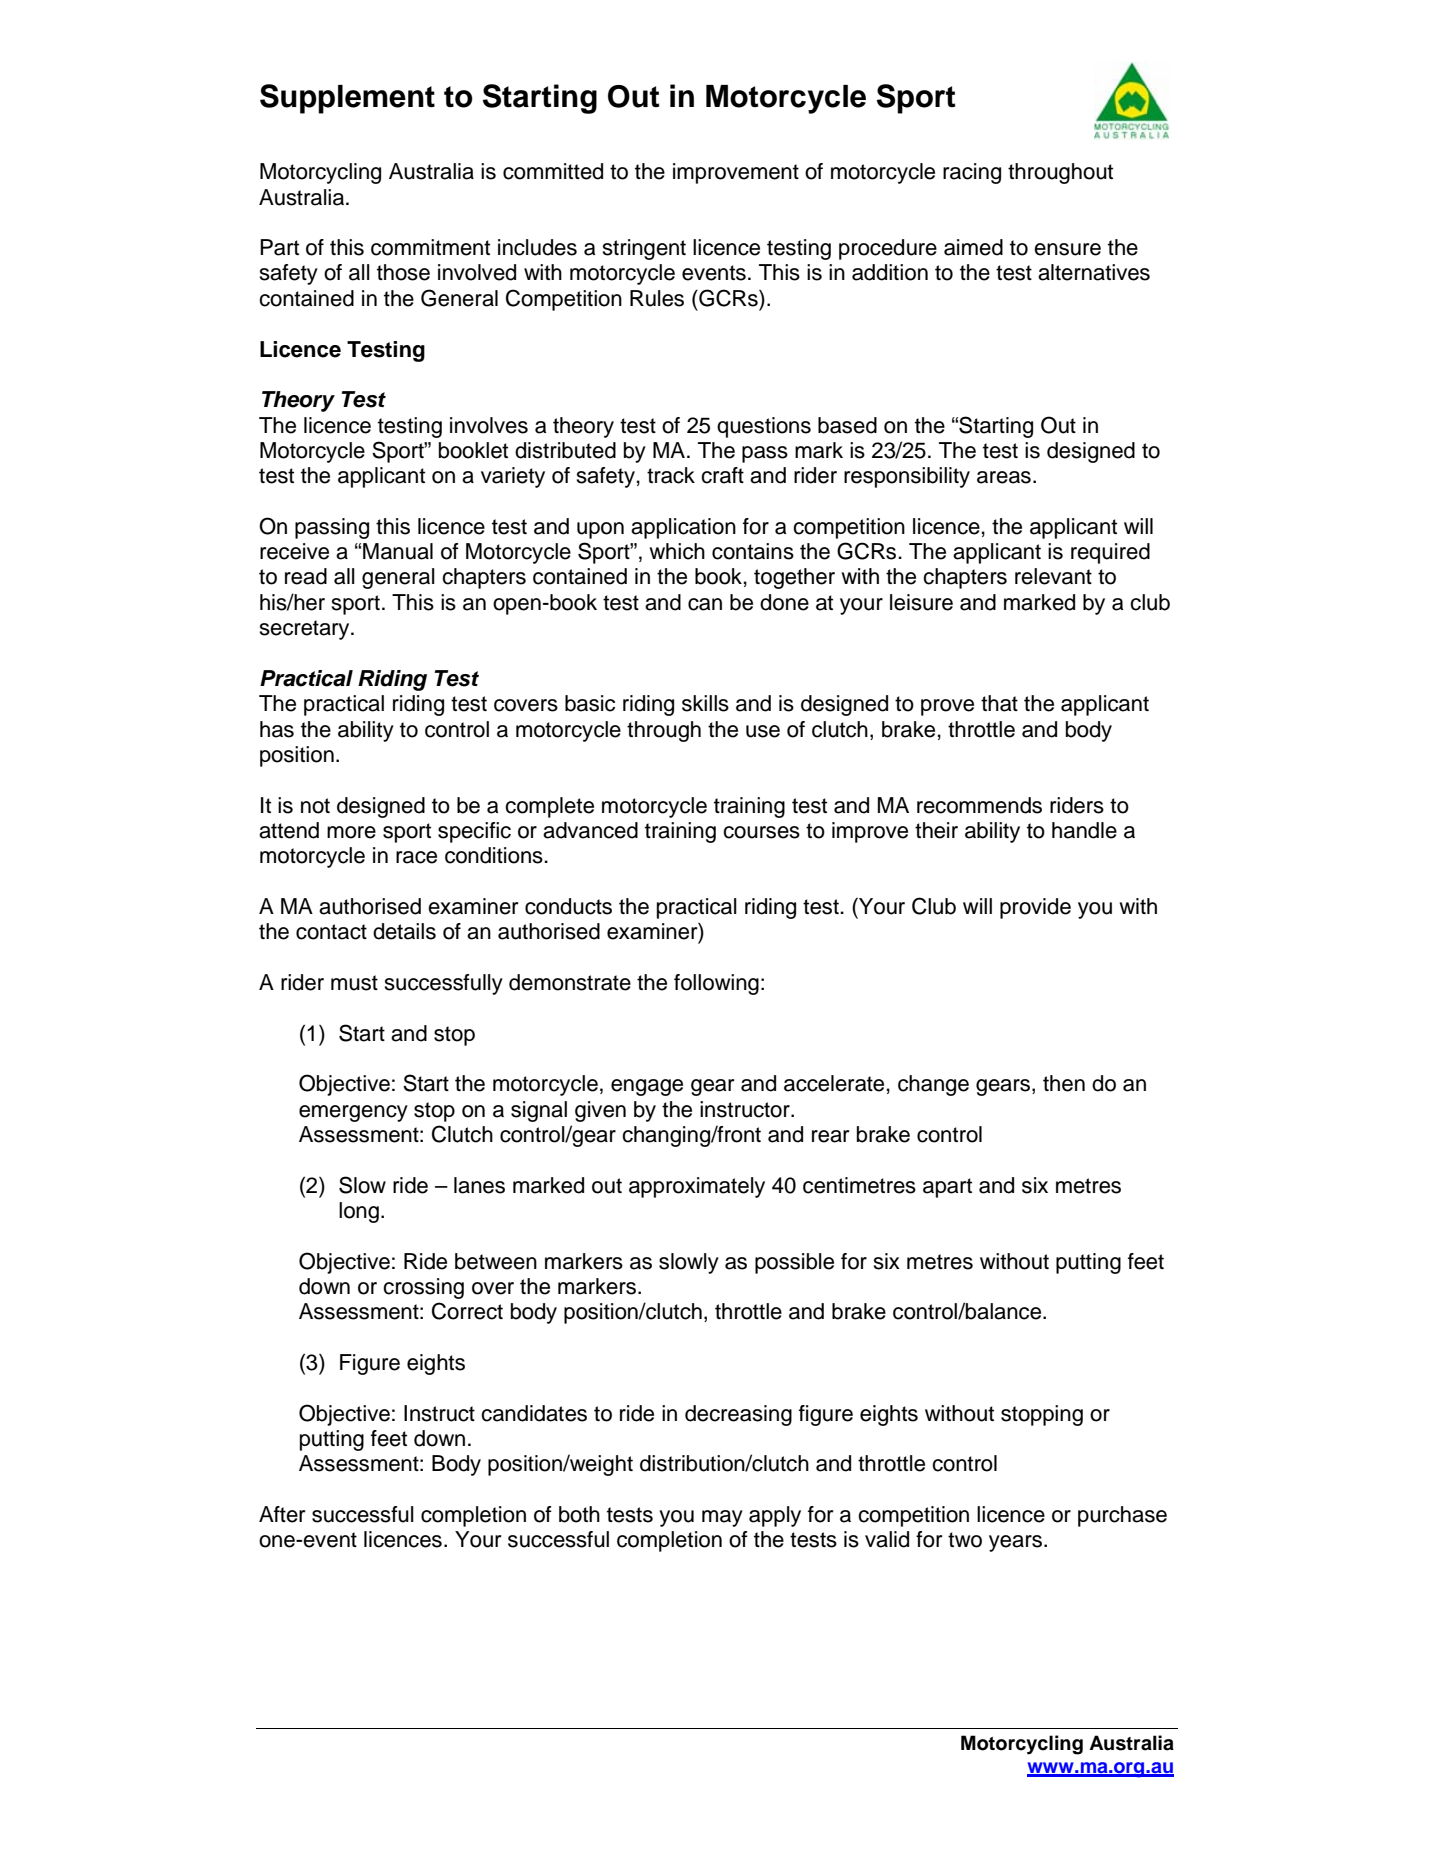 Image resolution: width=1433 pixels, height=1855 pixels. Describe the element at coordinates (677, 551) in the image. I see `which` at that location.
